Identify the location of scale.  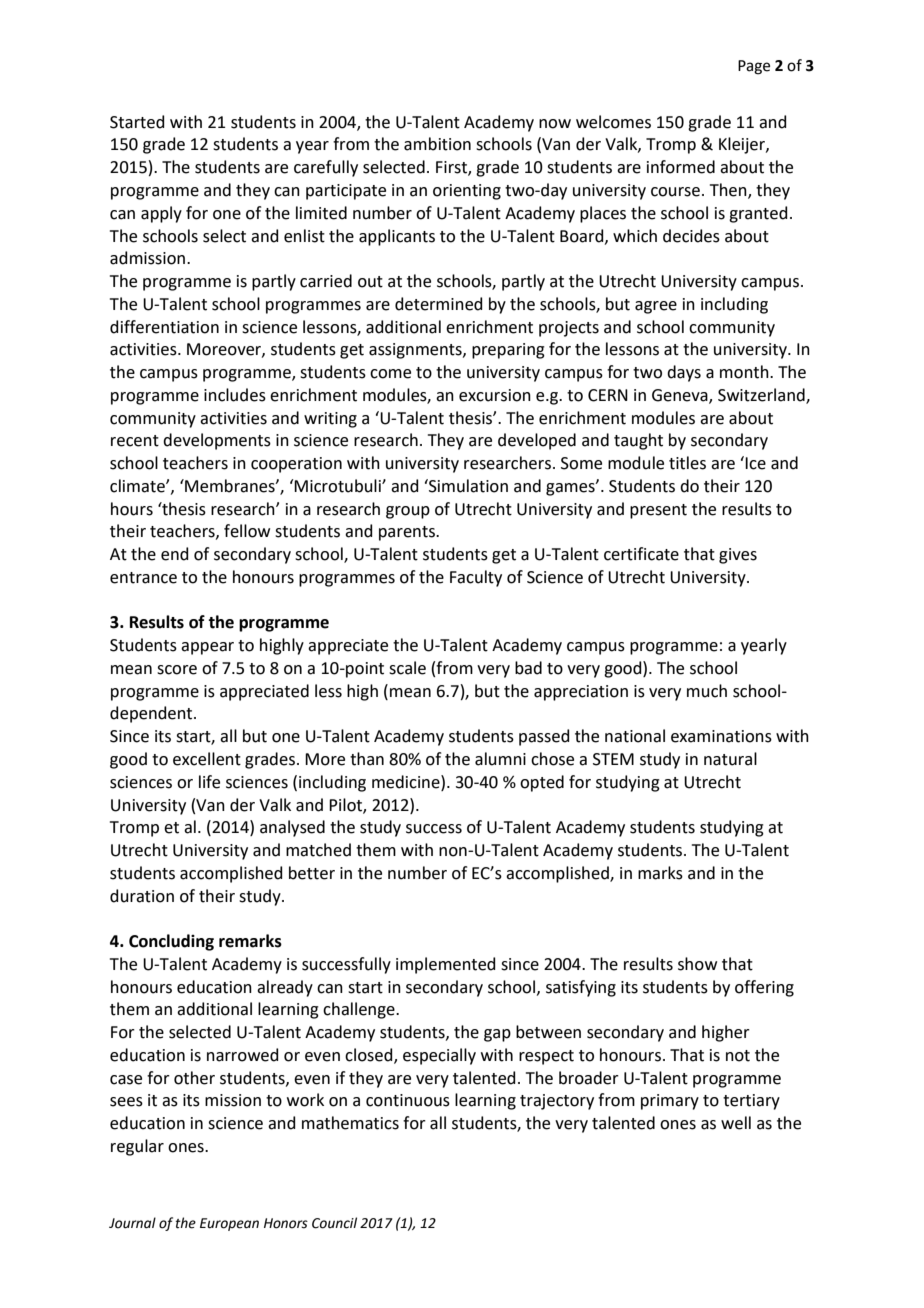
(407, 668).
